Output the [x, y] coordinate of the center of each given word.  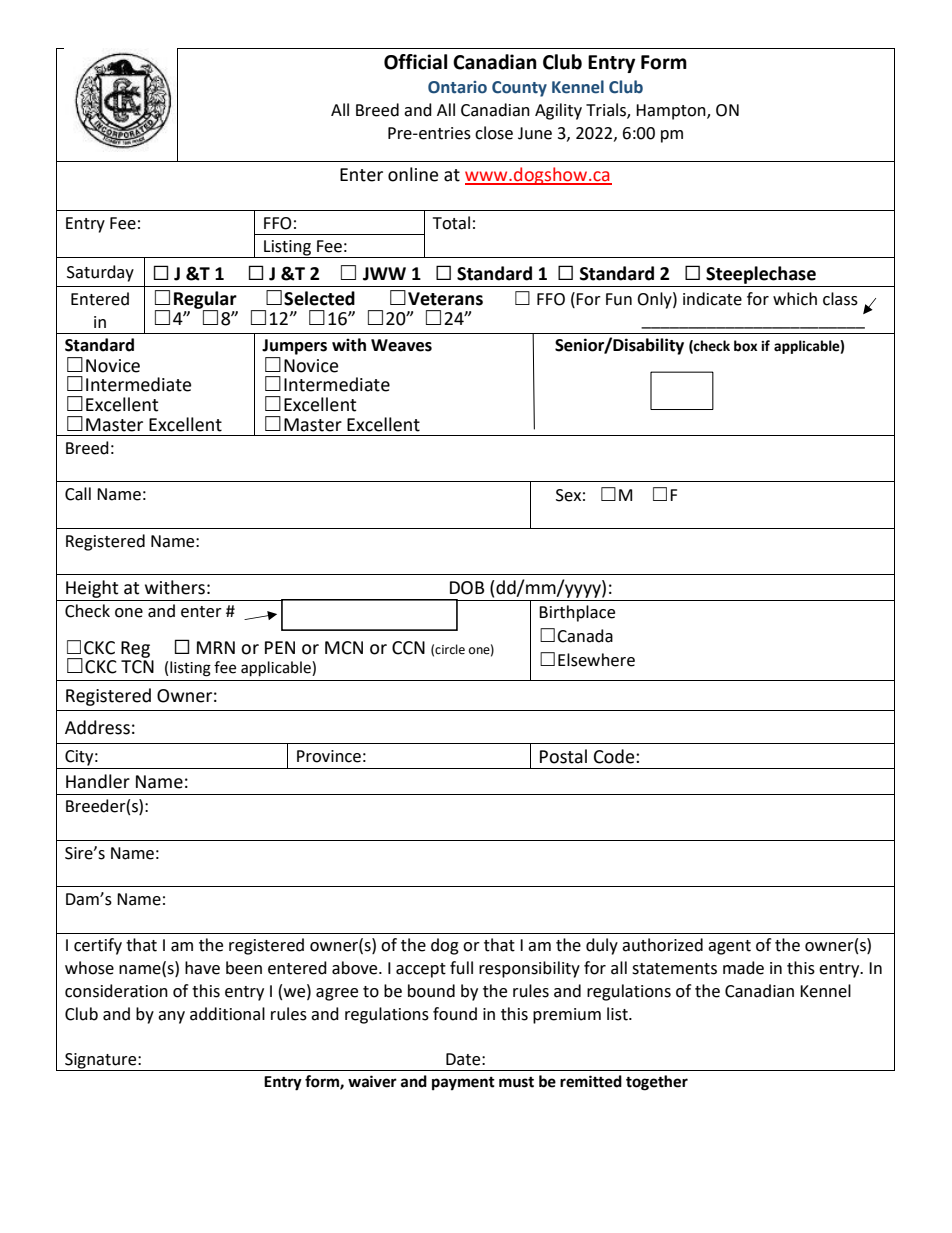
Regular [205, 301]
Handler [98, 781]
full [461, 968]
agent [729, 947]
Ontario [457, 87]
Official [415, 62]
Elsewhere [596, 660]
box [745, 346]
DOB [467, 588]
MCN [344, 648]
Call [78, 494]
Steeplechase [761, 275]
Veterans [445, 299]
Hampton [672, 112]
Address [97, 727]
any [171, 1017]
